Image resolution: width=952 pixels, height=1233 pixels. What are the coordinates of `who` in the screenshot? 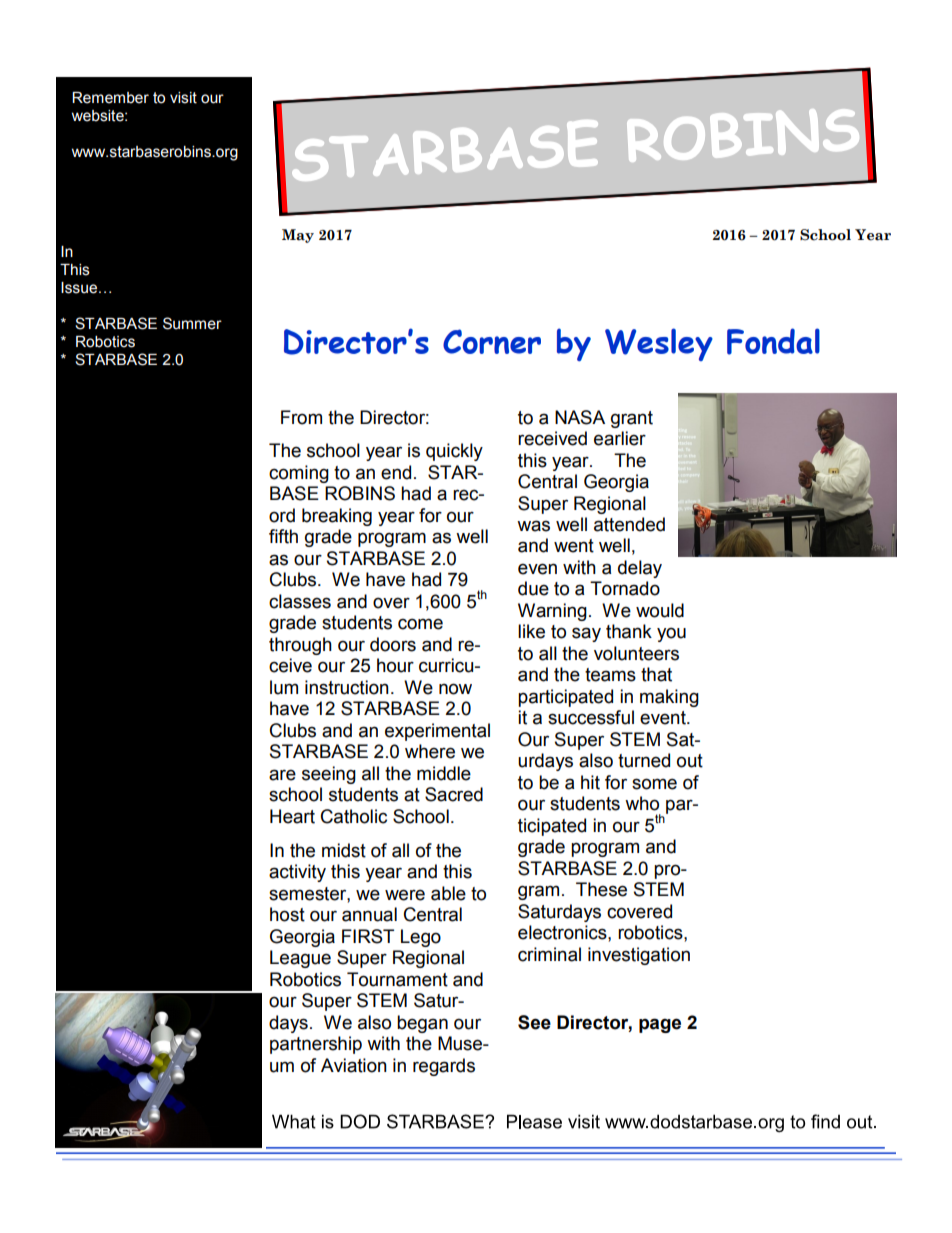 It's located at (642, 803).
